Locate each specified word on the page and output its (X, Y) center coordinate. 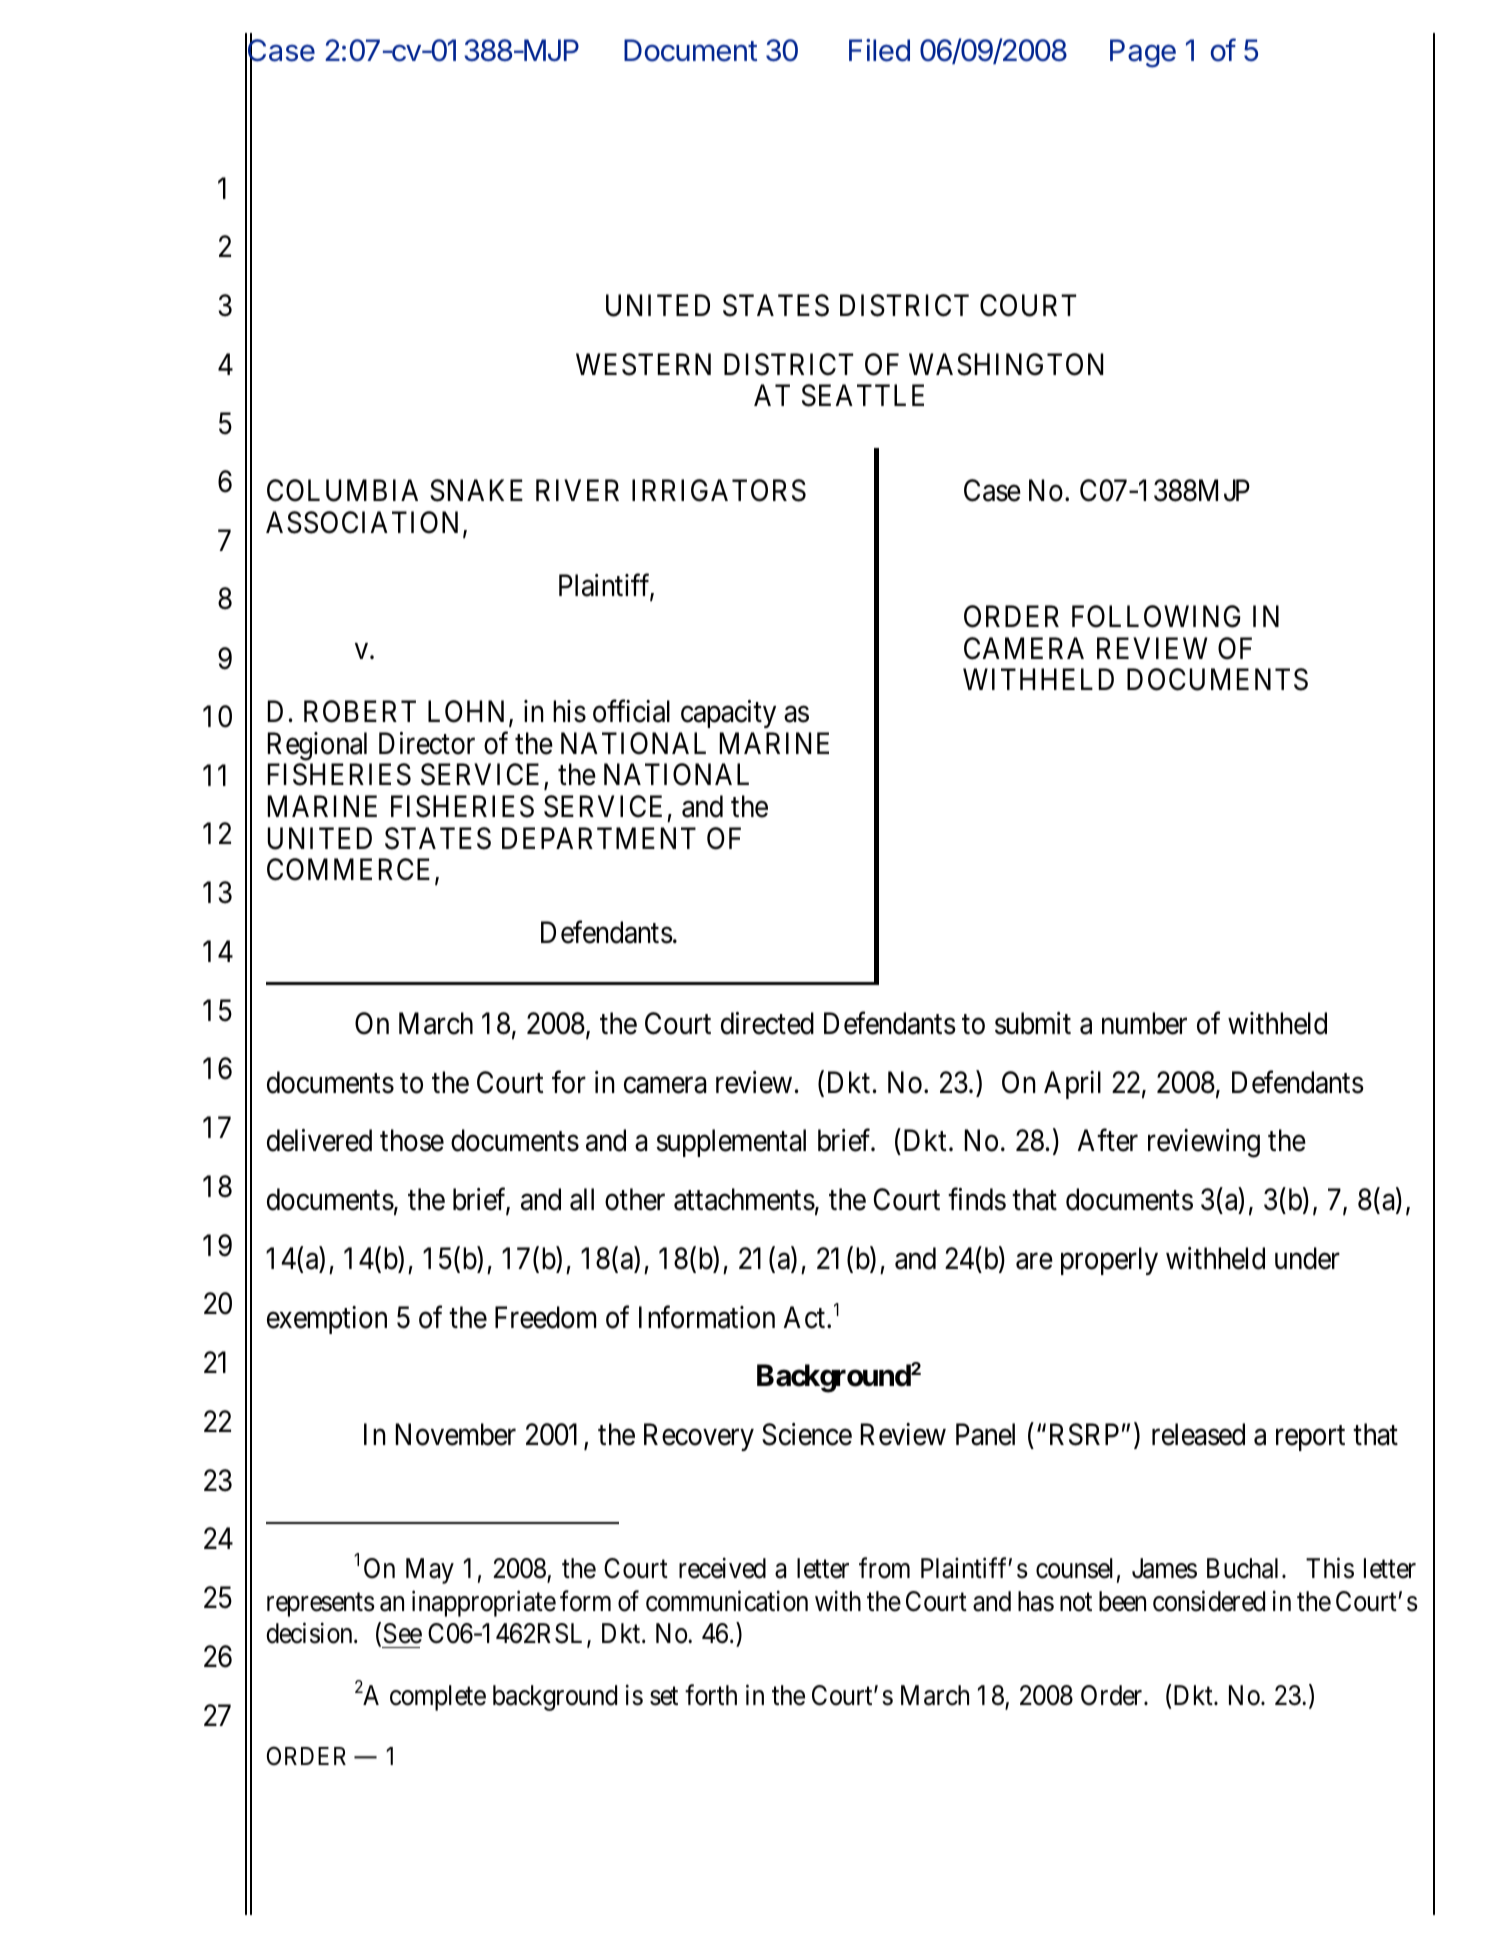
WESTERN (643, 364)
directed (767, 1023)
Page (1143, 53)
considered (1209, 1601)
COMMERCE (351, 870)
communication (727, 1601)
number (1144, 1023)
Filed (879, 50)
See (402, 1633)
